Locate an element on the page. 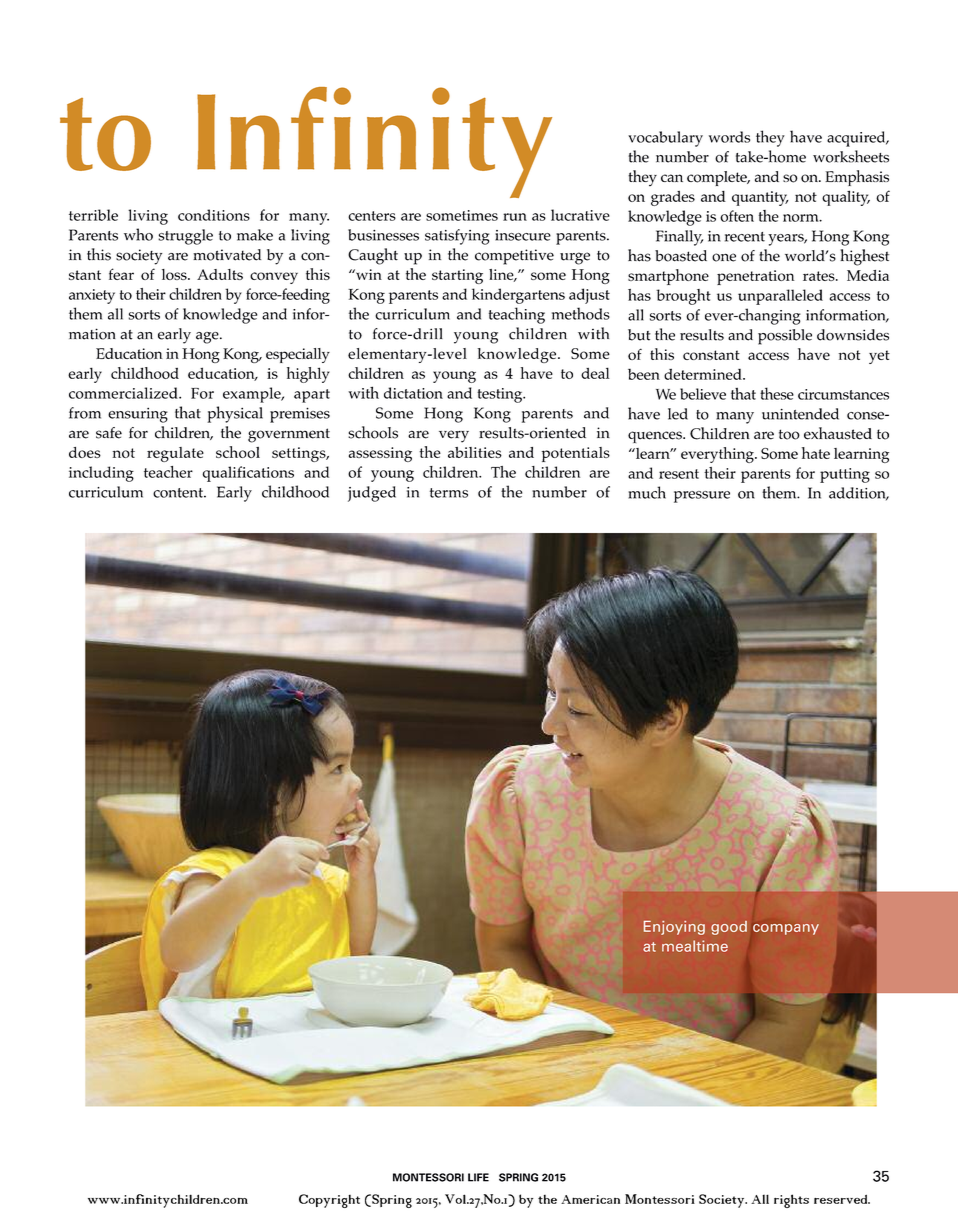 The height and width of the page is (1232, 958). rights is located at coordinates (791, 1201).
